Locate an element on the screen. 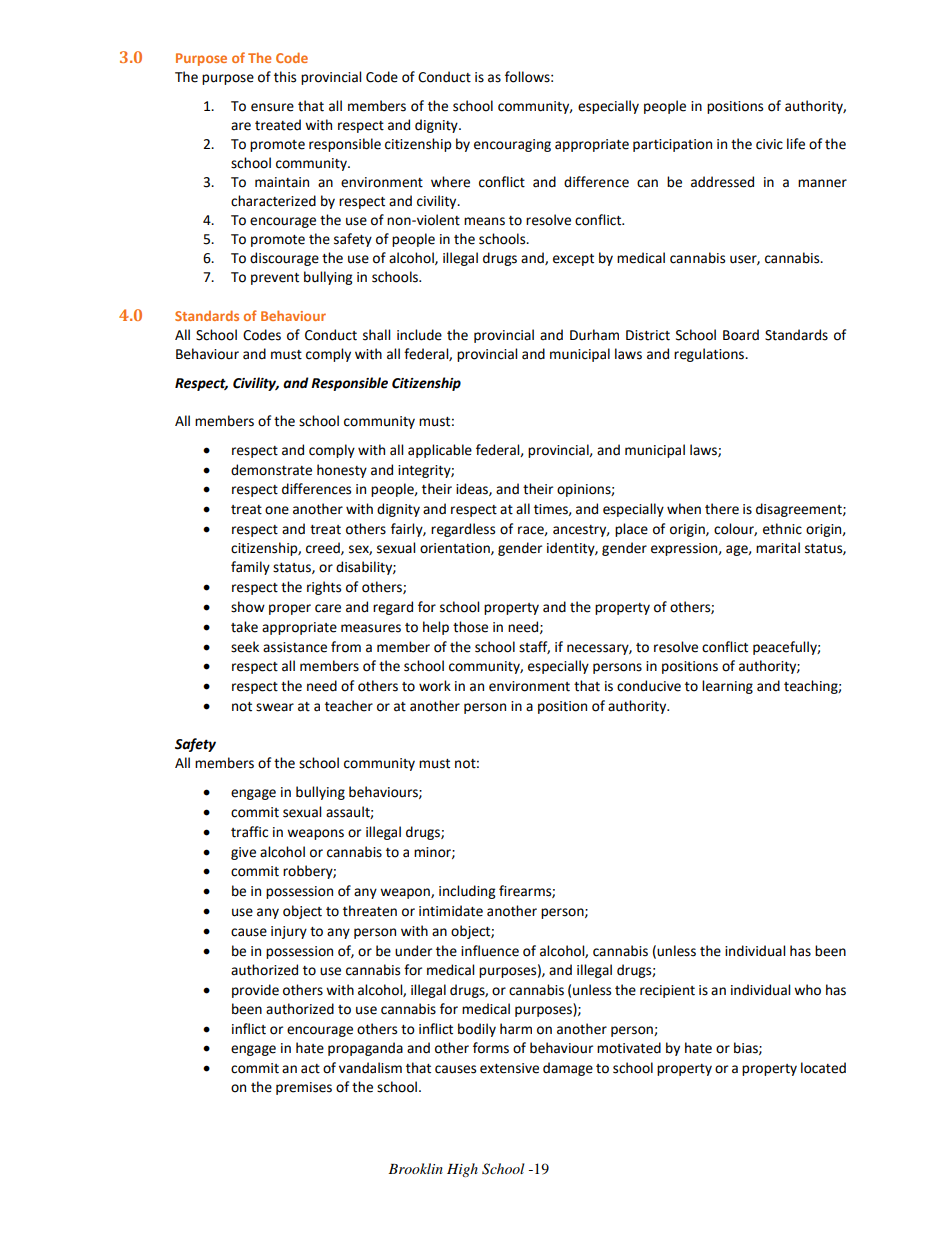  premises is located at coordinates (304, 1088).
